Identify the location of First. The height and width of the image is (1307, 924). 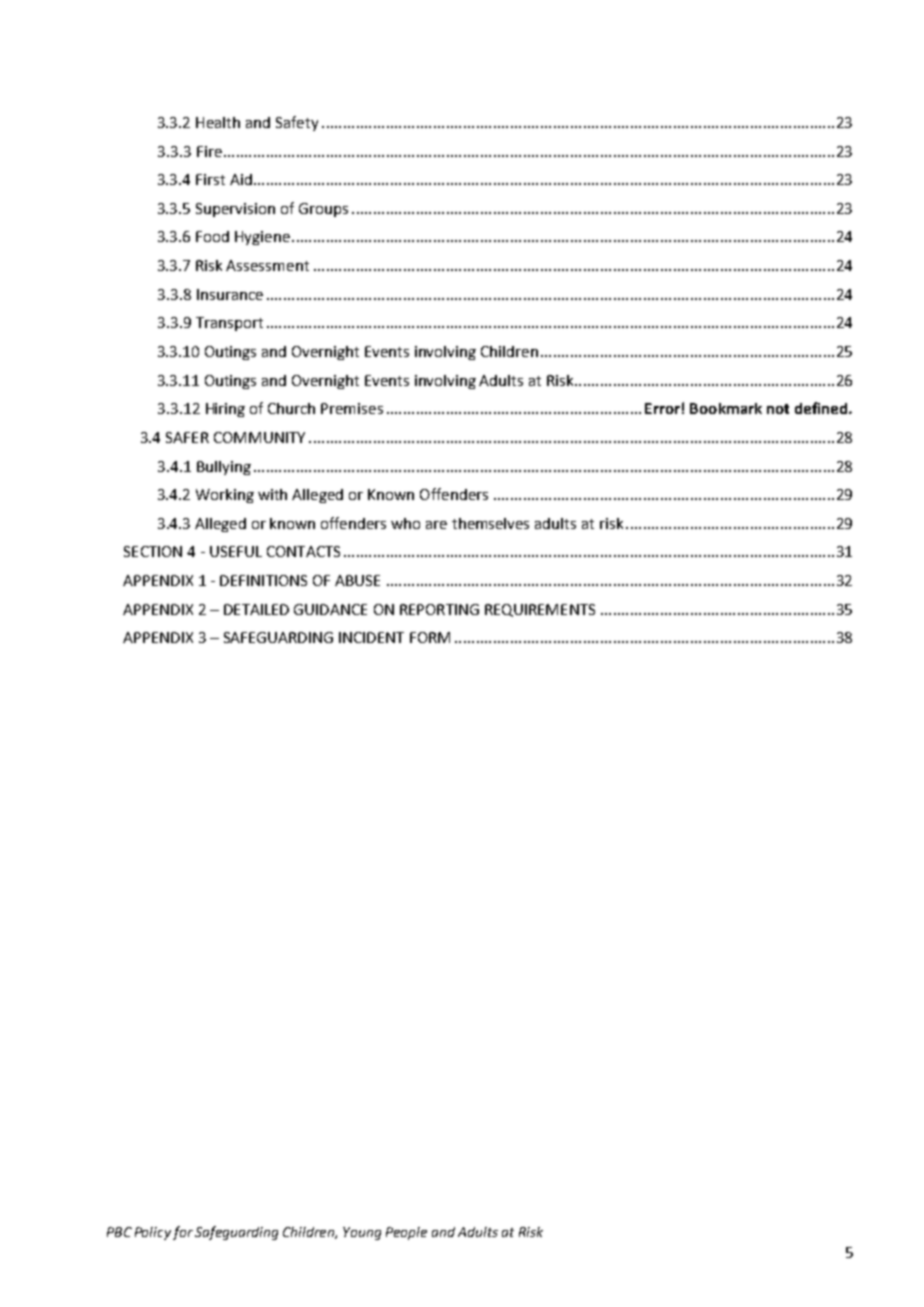
(210, 179).
